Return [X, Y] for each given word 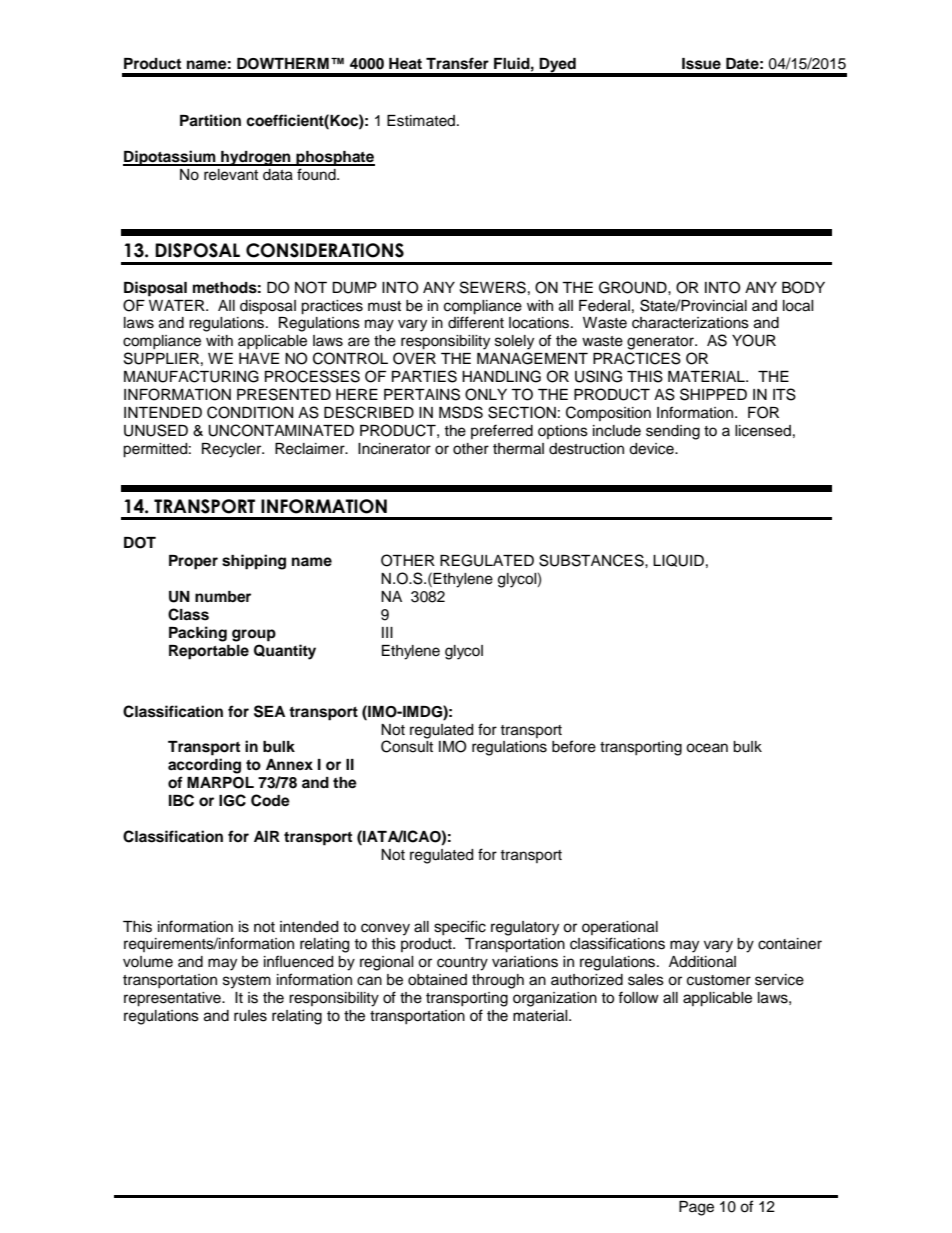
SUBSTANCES [592, 560]
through [498, 981]
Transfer [457, 63]
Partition [210, 120]
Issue [701, 64]
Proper [193, 562]
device [652, 449]
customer [719, 980]
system [247, 982]
